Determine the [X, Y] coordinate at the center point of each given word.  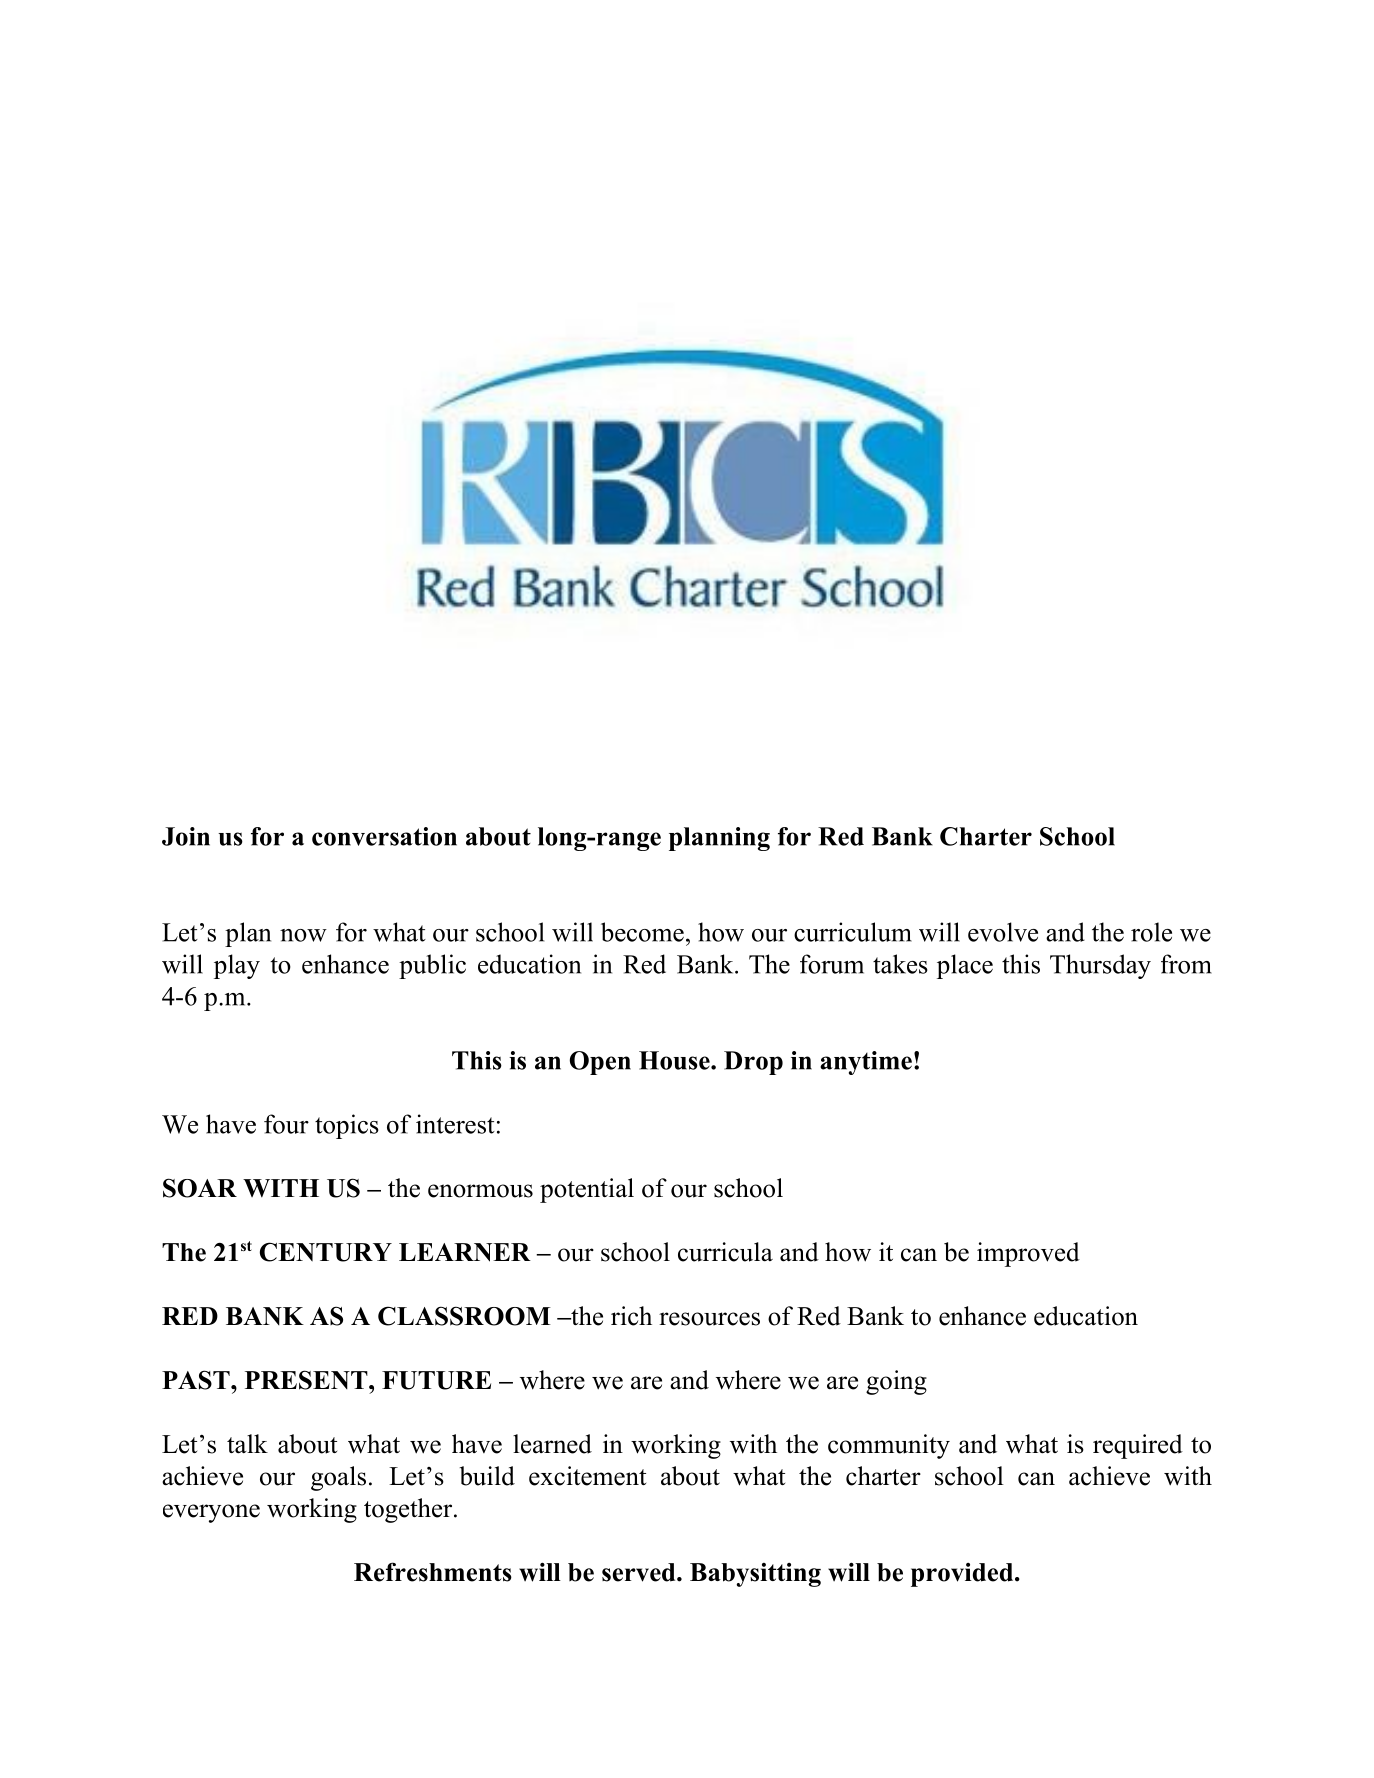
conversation [384, 836]
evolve [1003, 932]
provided [962, 1575]
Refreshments [433, 1572]
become [642, 932]
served [640, 1572]
